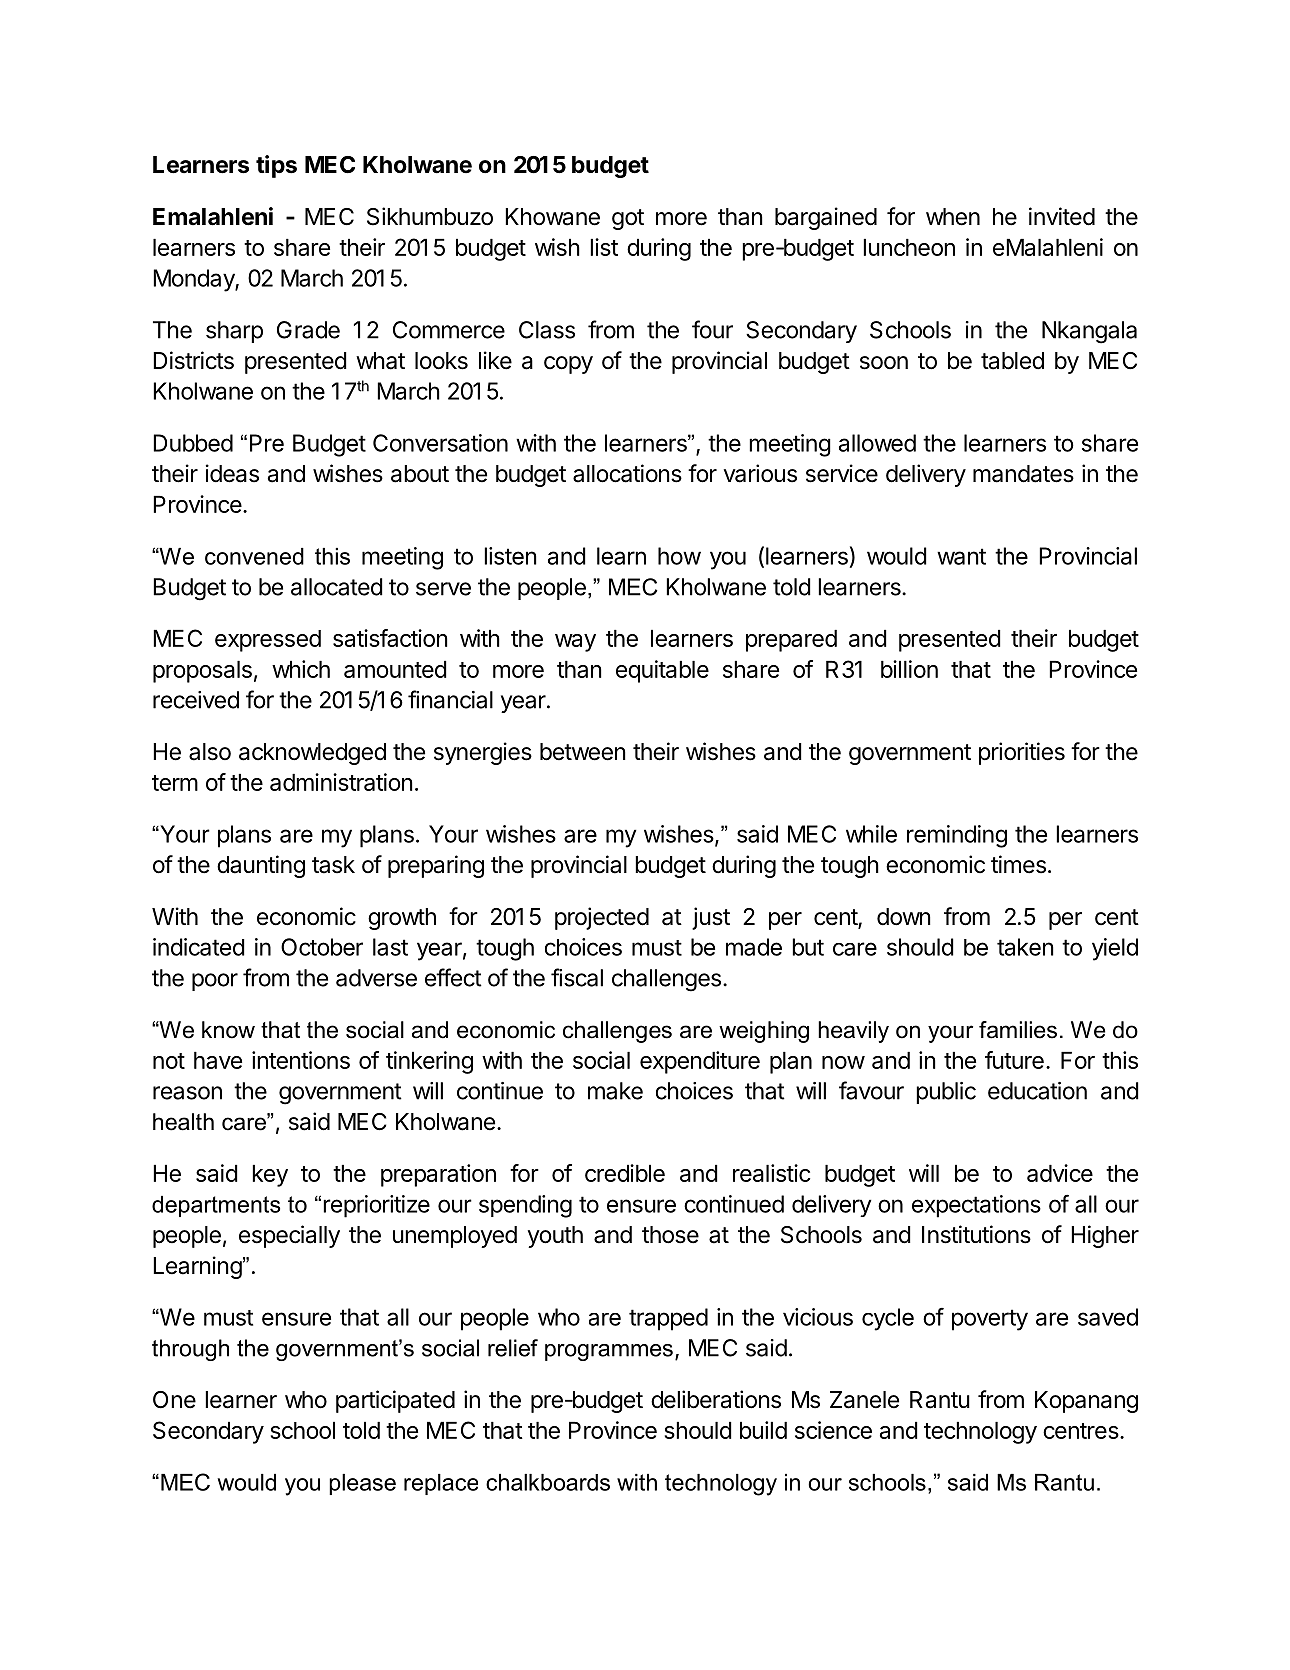 This image has width=1290, height=1670. I want to click on deliberations, so click(716, 1399).
